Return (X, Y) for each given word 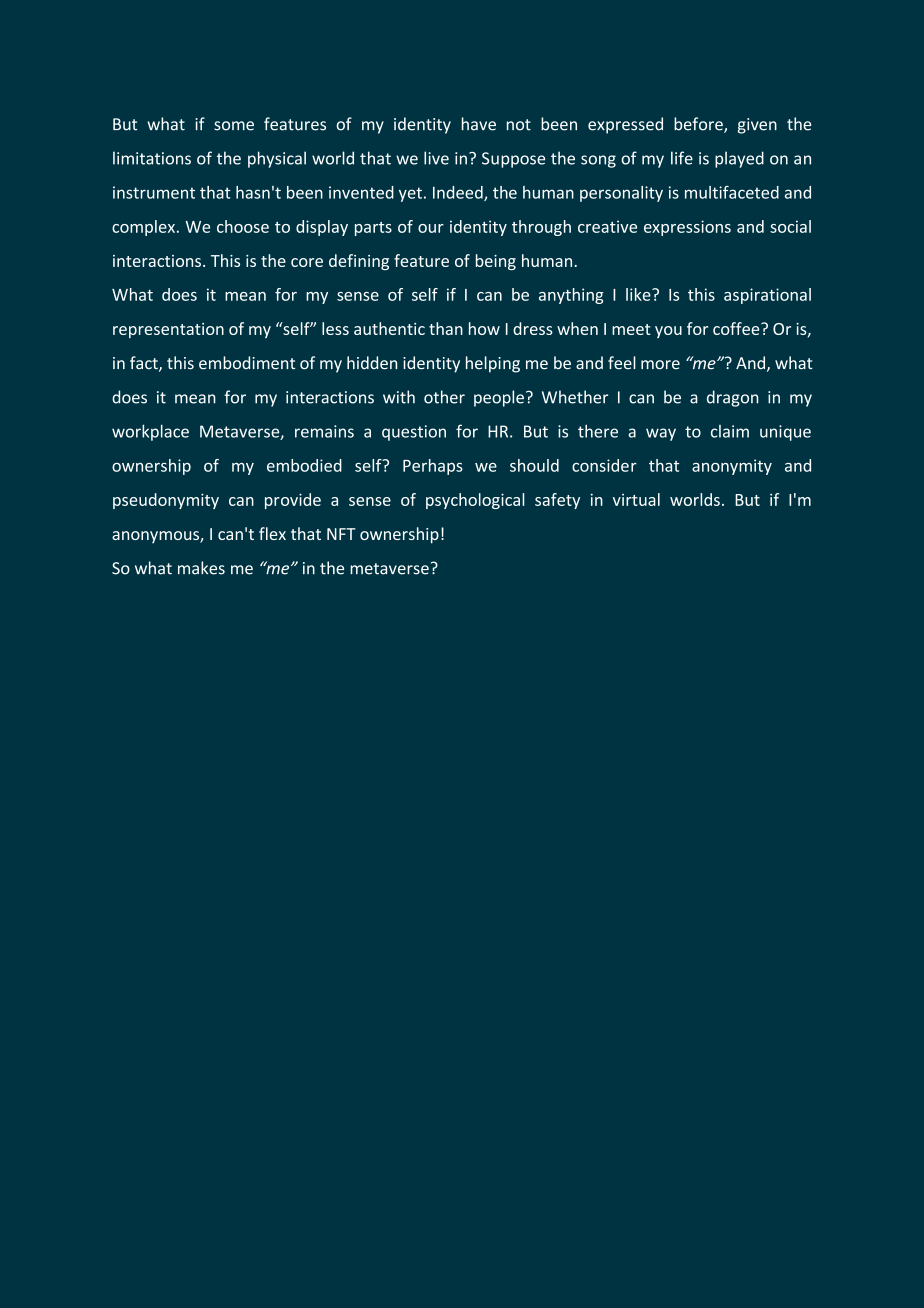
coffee (737, 328)
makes (201, 568)
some (234, 126)
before (699, 125)
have (479, 124)
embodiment (247, 363)
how (484, 328)
